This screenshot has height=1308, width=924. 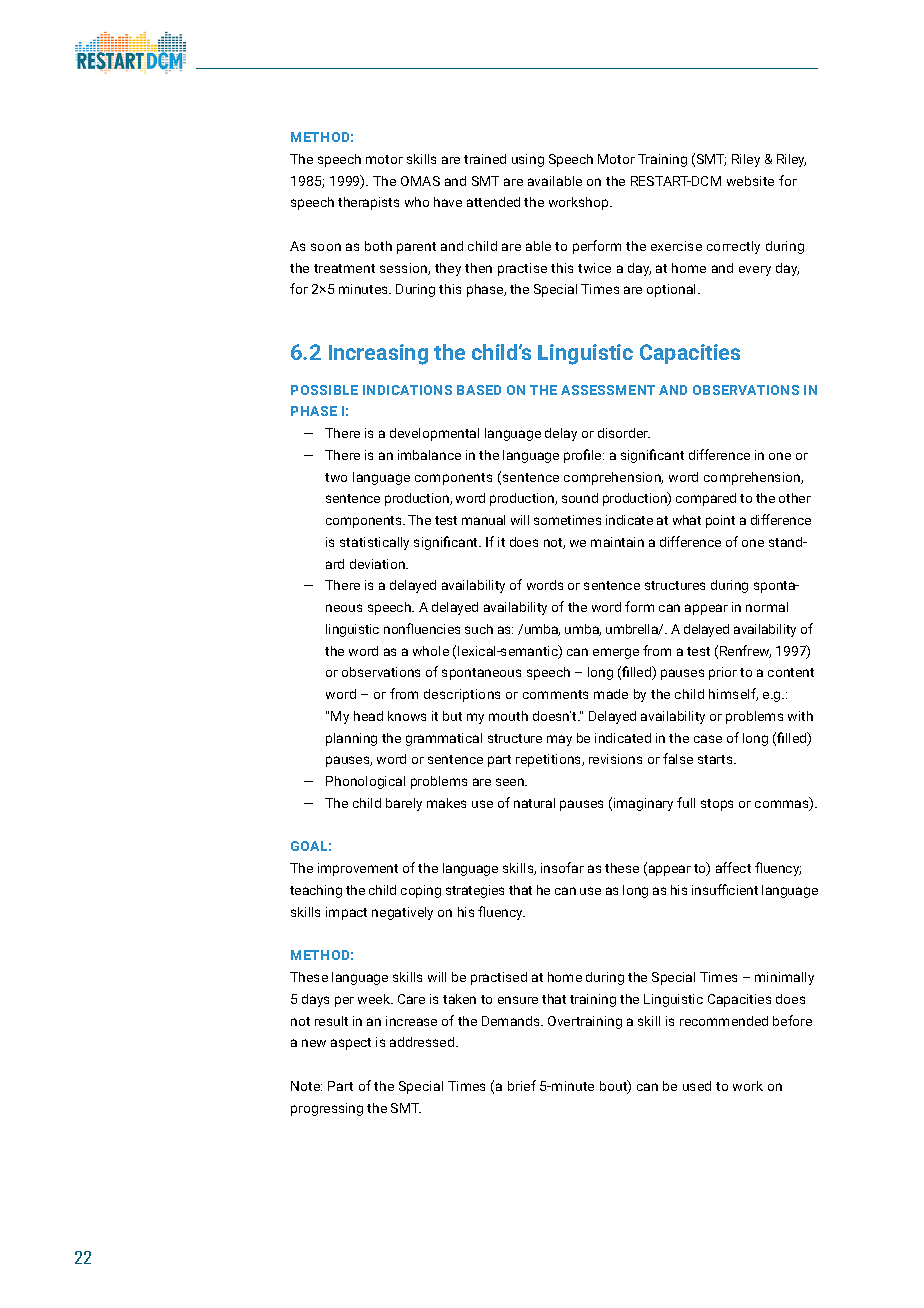 I want to click on whole, so click(x=431, y=651).
